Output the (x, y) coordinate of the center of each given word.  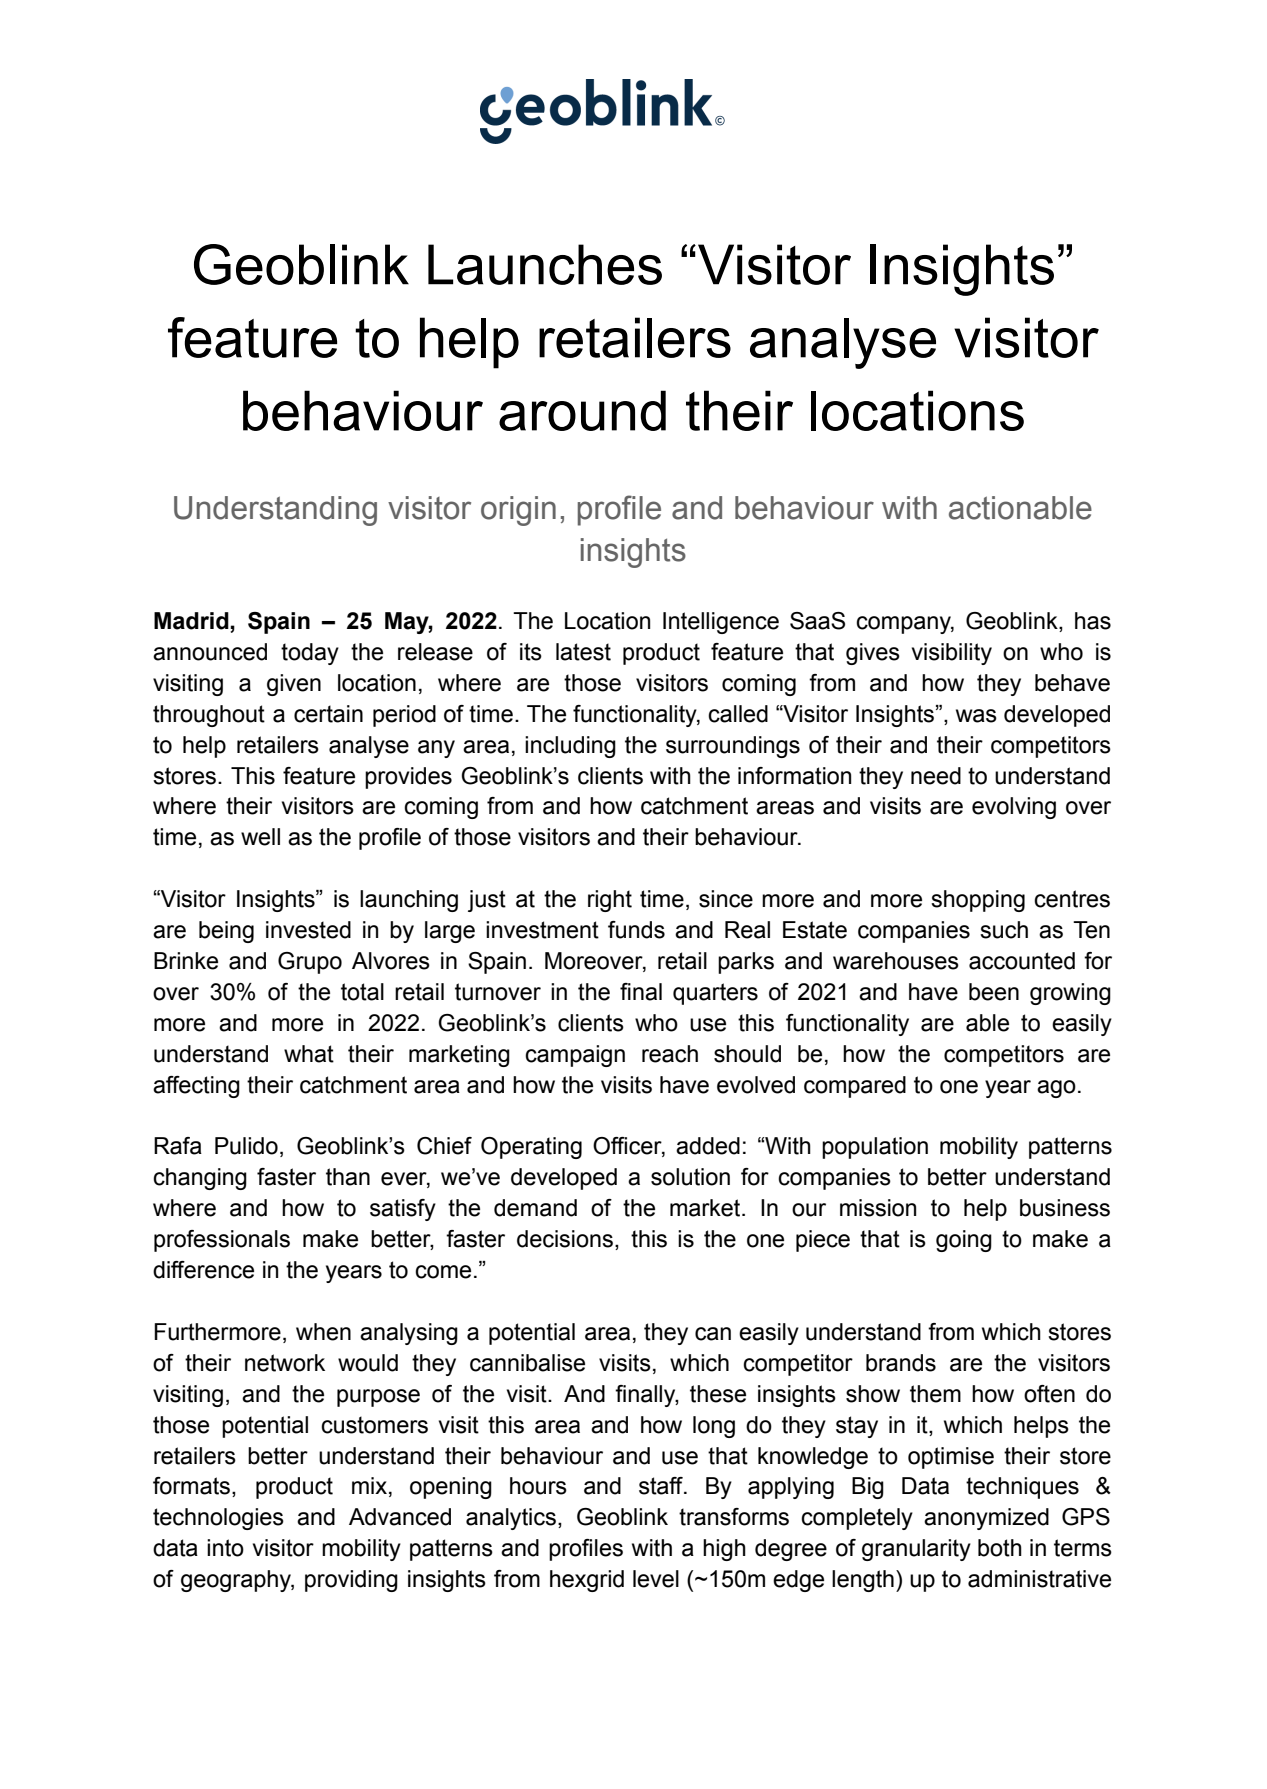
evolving (1014, 808)
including (570, 747)
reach (670, 1054)
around (582, 410)
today (310, 654)
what (309, 1054)
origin (518, 511)
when (323, 1332)
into (225, 1548)
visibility (952, 654)
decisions (565, 1239)
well (260, 837)
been (994, 992)
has (1093, 621)
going (964, 1241)
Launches (545, 264)
